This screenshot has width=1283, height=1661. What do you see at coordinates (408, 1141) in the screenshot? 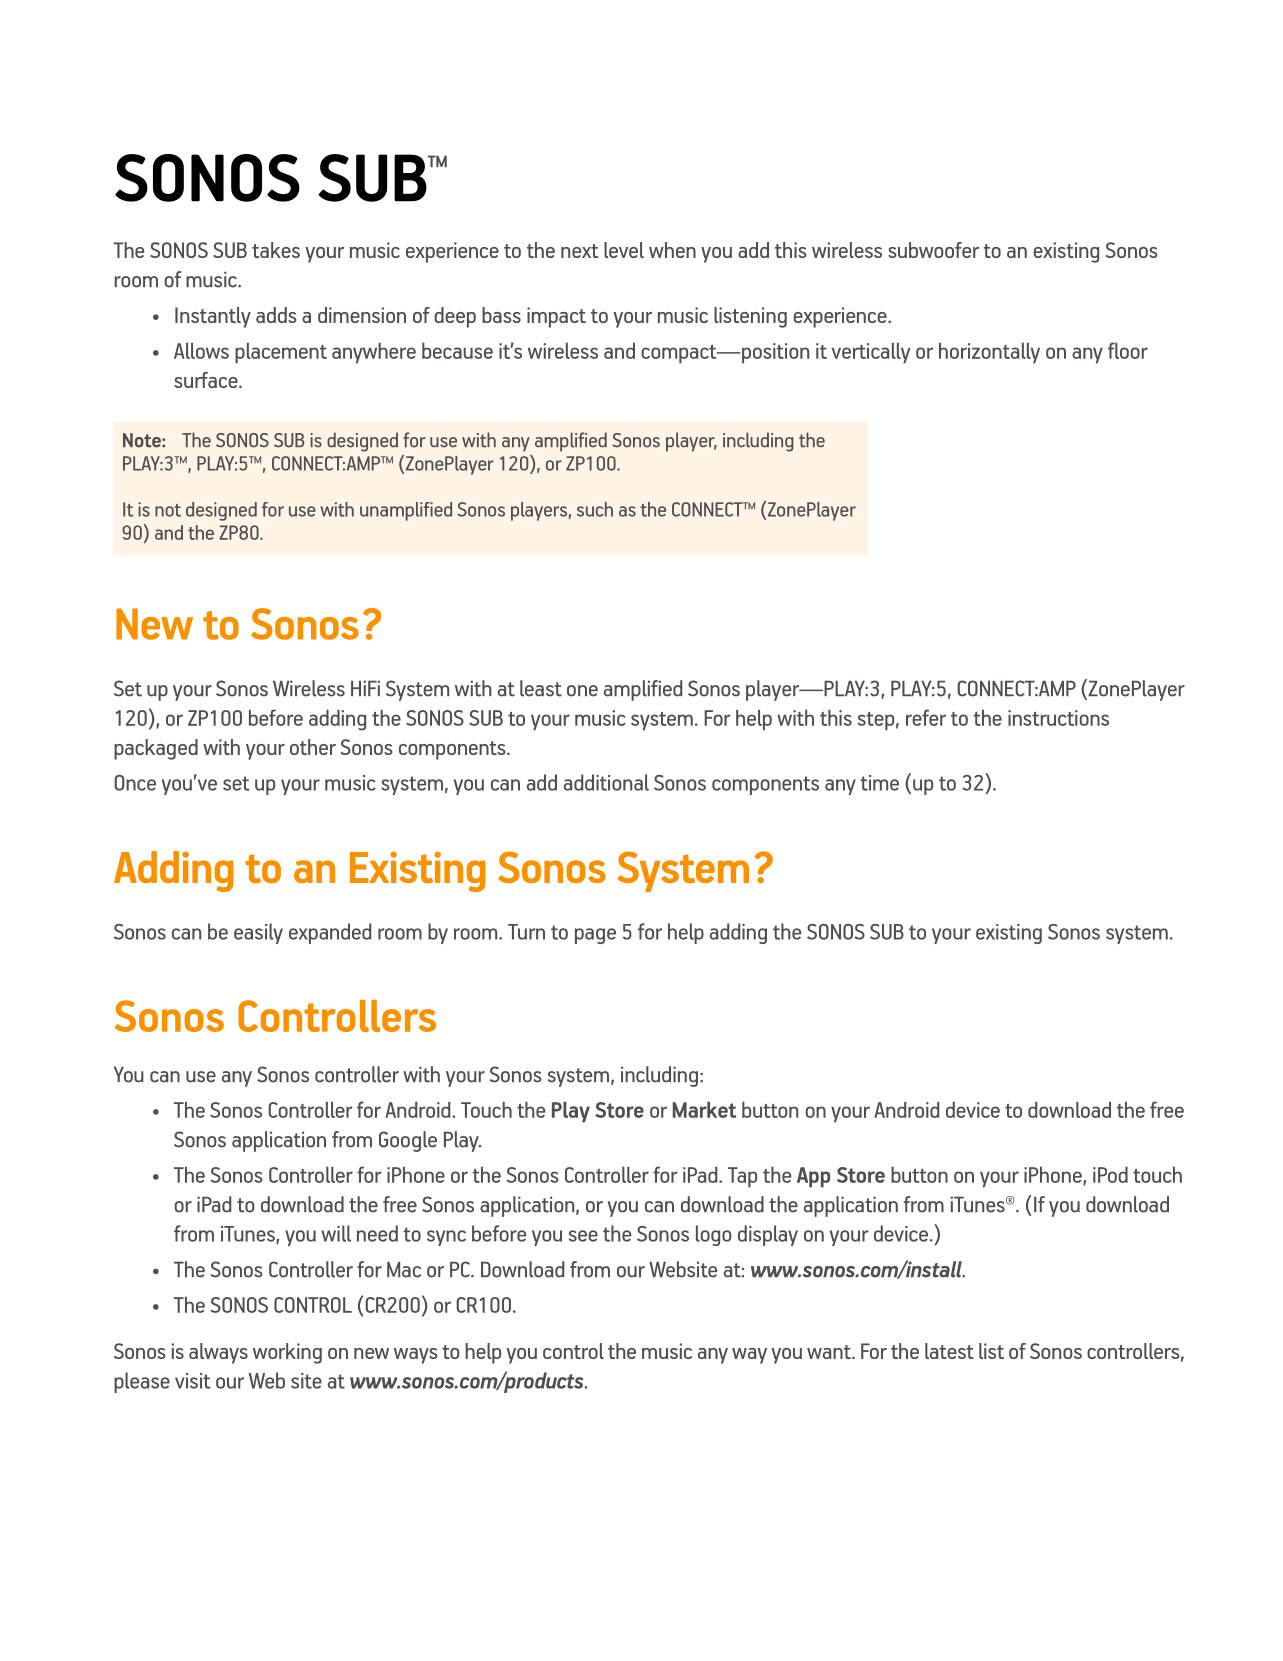
I see `Google` at bounding box center [408, 1141].
